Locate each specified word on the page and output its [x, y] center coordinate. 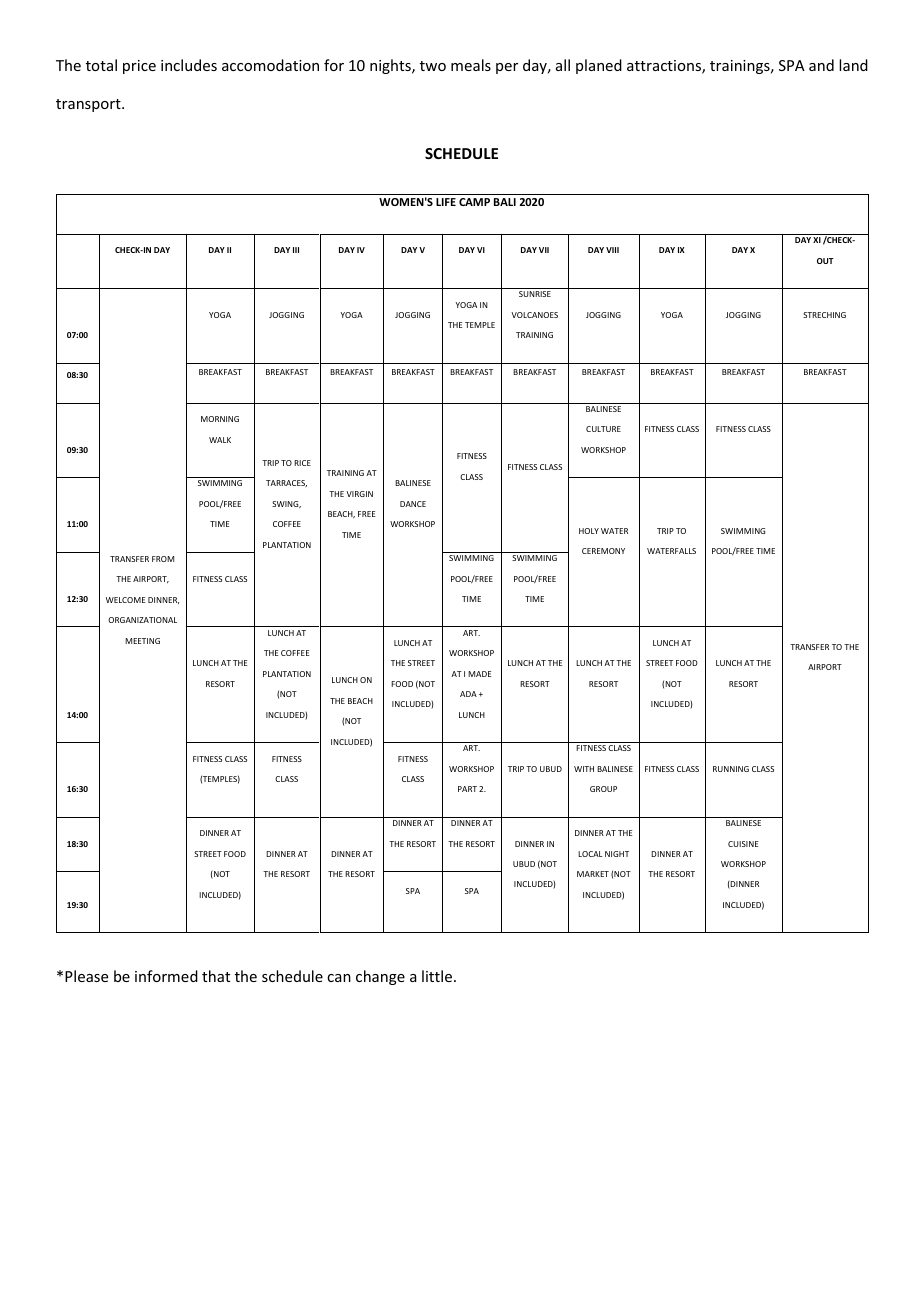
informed [166, 976]
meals [471, 65]
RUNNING [731, 769]
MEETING [142, 641]
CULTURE [603, 429]
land [853, 65]
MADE [479, 674]
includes [189, 65]
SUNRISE [535, 294]
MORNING [220, 419]
